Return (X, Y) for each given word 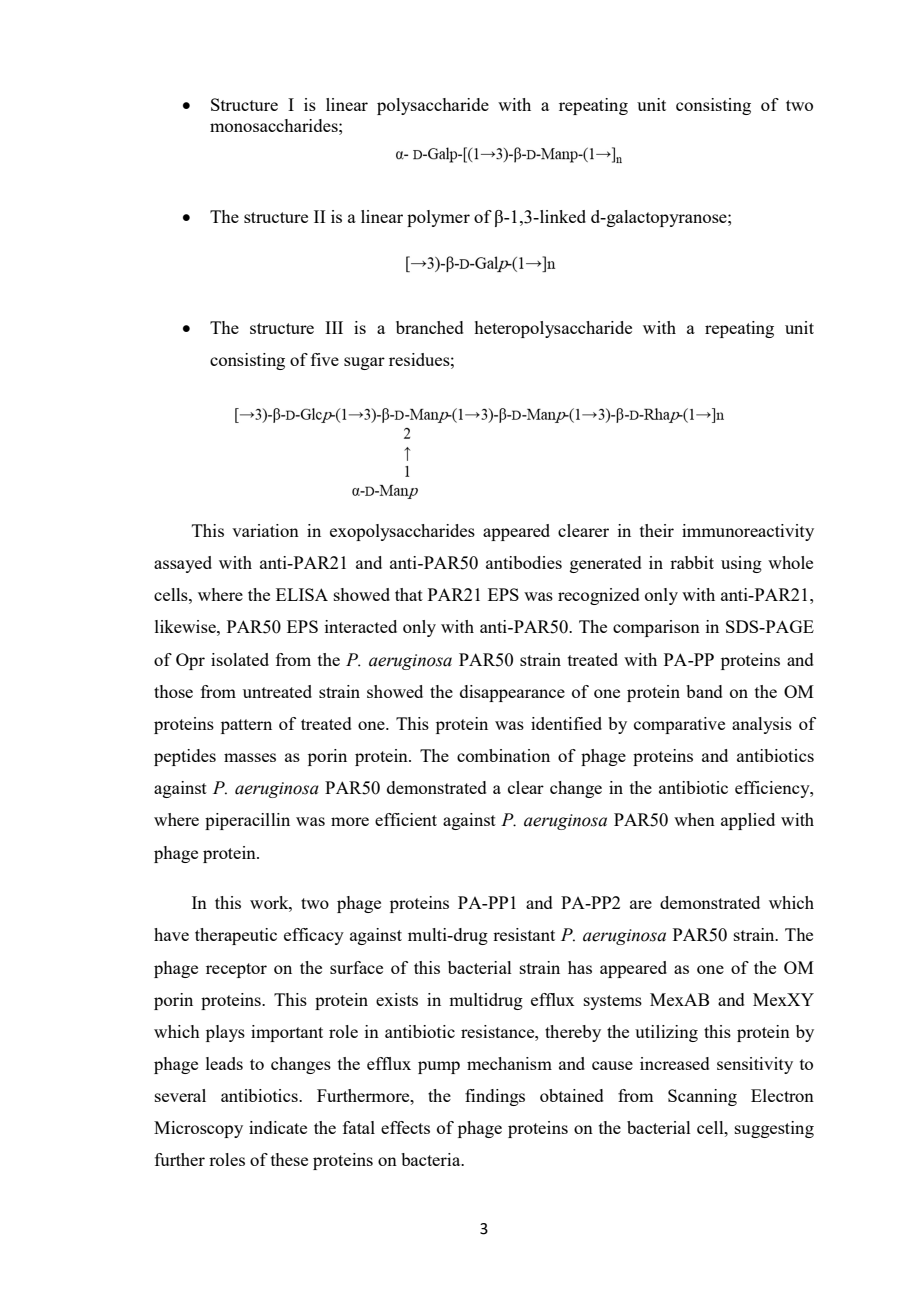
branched (430, 327)
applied (748, 821)
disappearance (512, 693)
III (334, 327)
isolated (240, 659)
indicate (278, 1127)
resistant (524, 934)
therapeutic (236, 936)
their (657, 530)
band (704, 691)
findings (495, 1097)
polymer (438, 218)
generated (606, 564)
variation (265, 530)
